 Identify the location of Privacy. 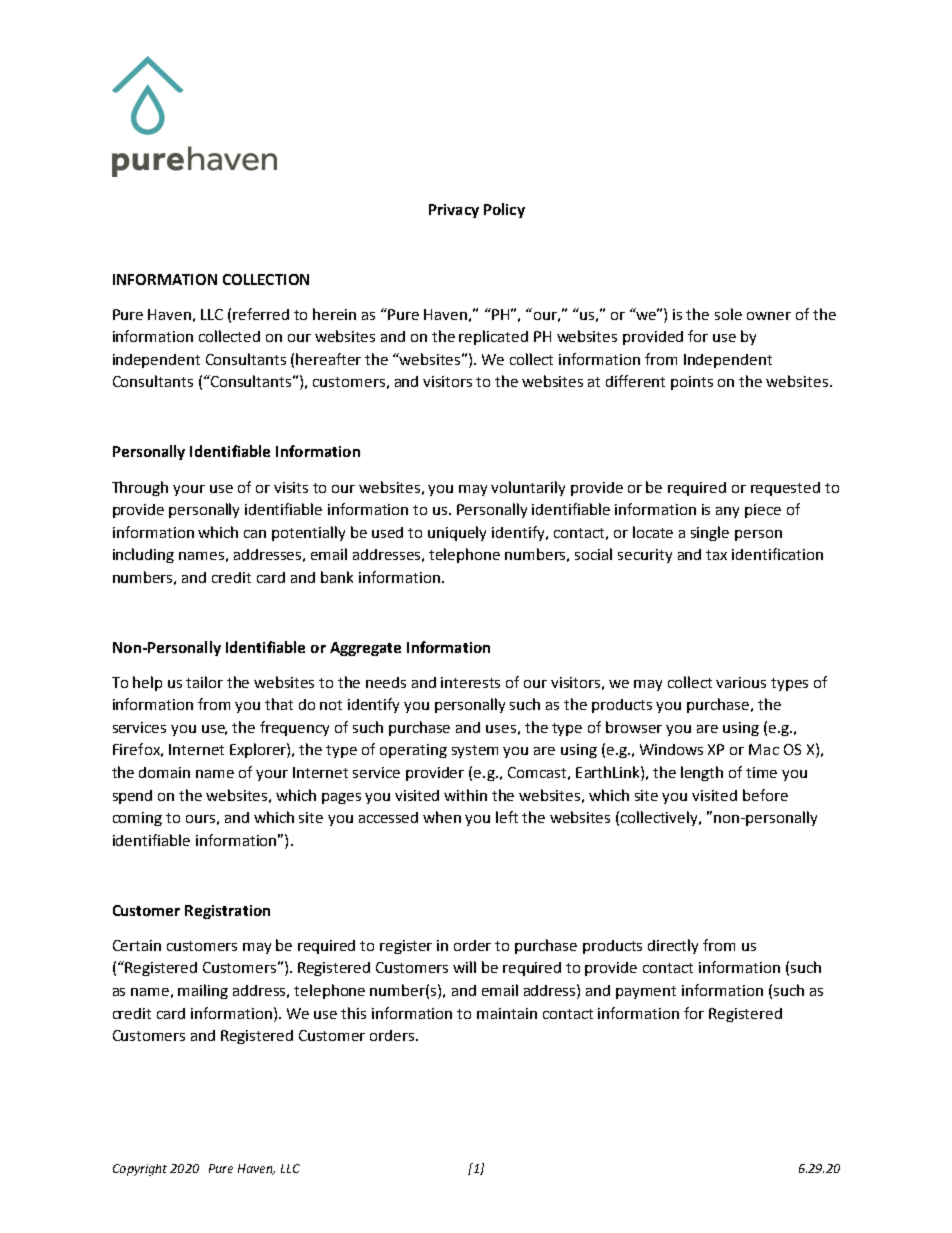
(454, 211).
